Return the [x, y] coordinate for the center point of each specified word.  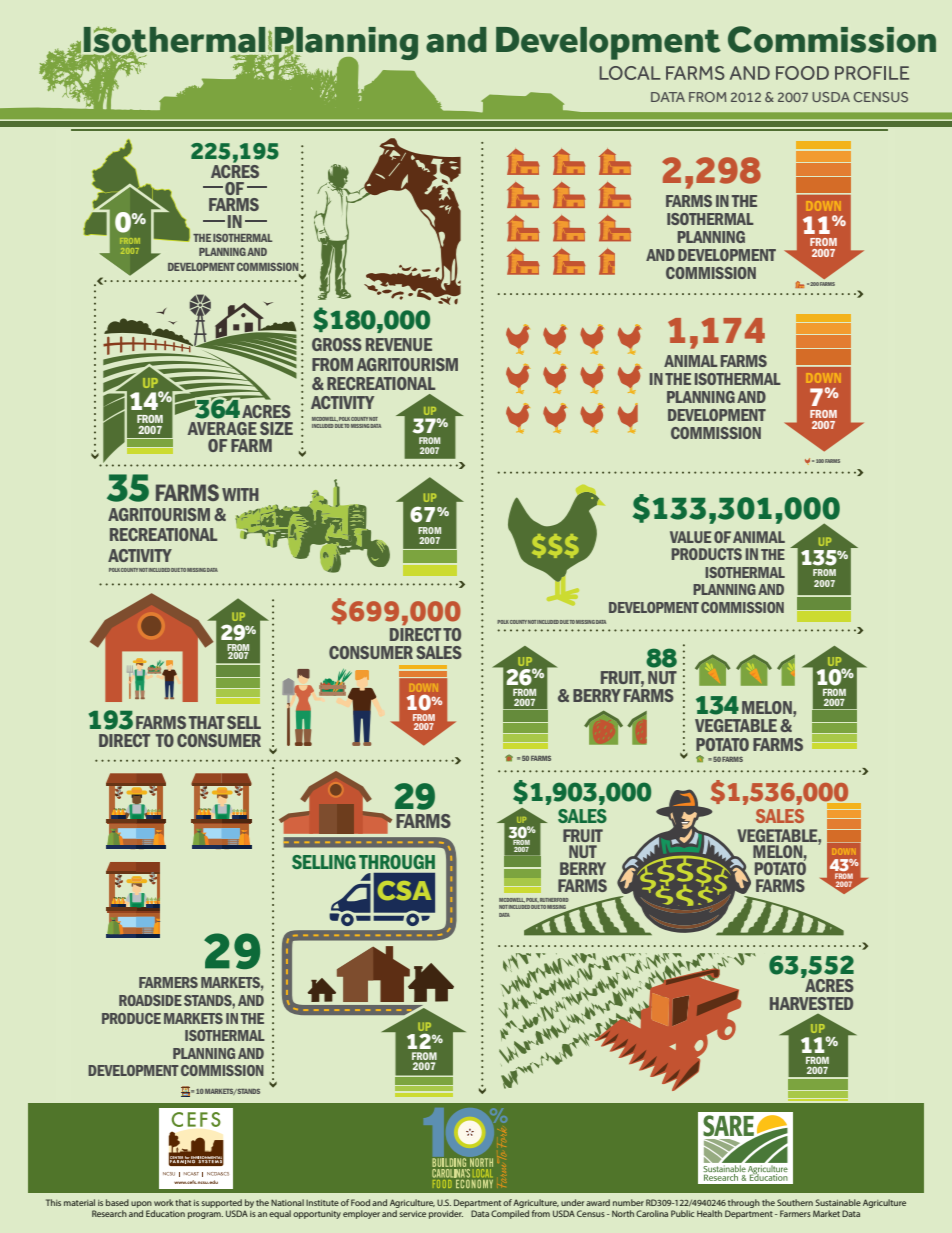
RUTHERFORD [554, 900]
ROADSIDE [150, 1000]
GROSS [337, 344]
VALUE [690, 537]
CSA [404, 890]
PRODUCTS [707, 554]
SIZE [276, 428]
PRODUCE [131, 1018]
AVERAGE [222, 428]
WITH [240, 494]
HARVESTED [811, 1003]
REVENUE [399, 344]
